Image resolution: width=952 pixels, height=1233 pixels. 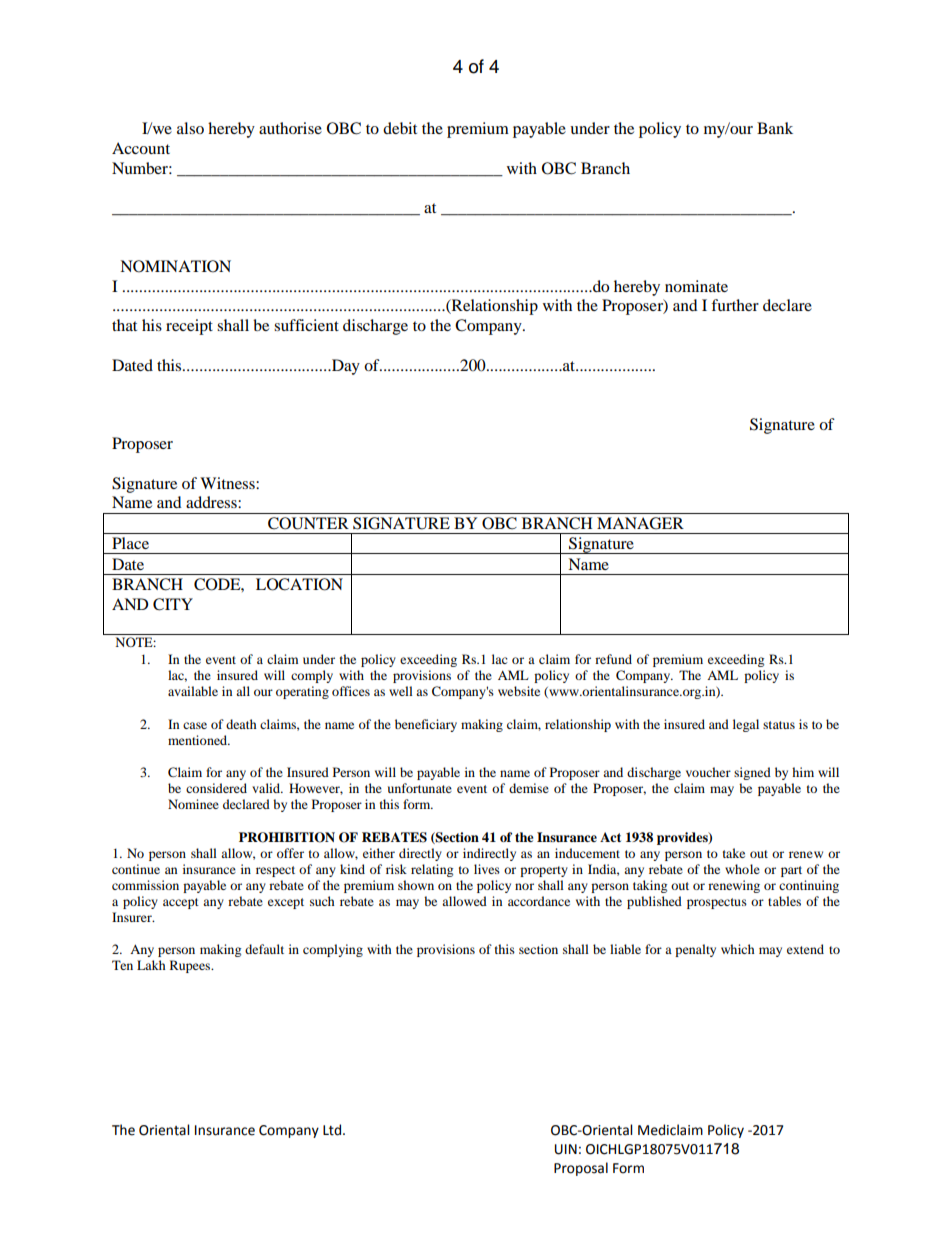 I want to click on debit, so click(x=400, y=128).
